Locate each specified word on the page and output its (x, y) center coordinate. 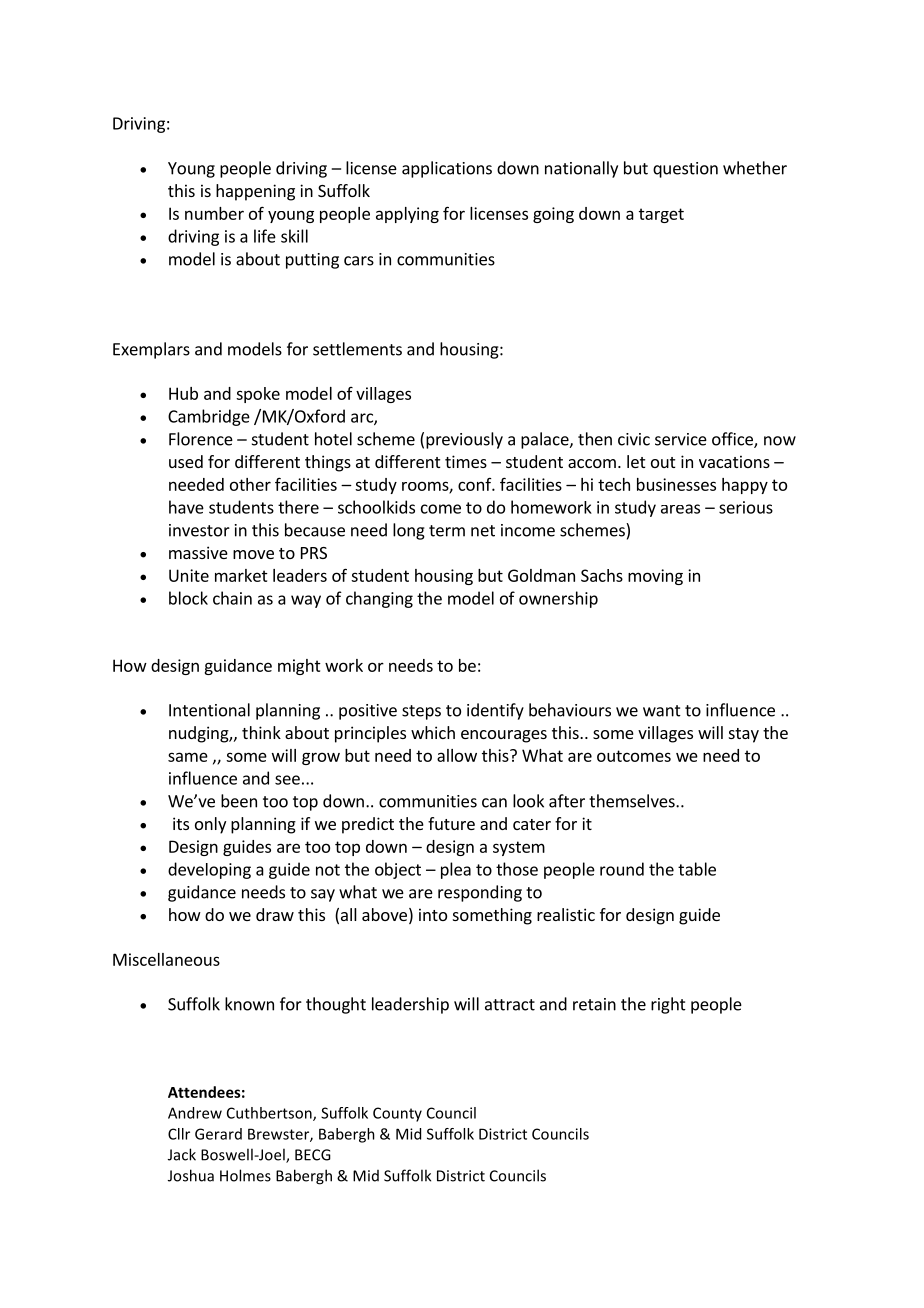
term (447, 531)
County (397, 1114)
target (661, 215)
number (214, 213)
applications (447, 169)
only (210, 825)
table (697, 869)
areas (680, 509)
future (451, 823)
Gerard (218, 1134)
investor (199, 530)
